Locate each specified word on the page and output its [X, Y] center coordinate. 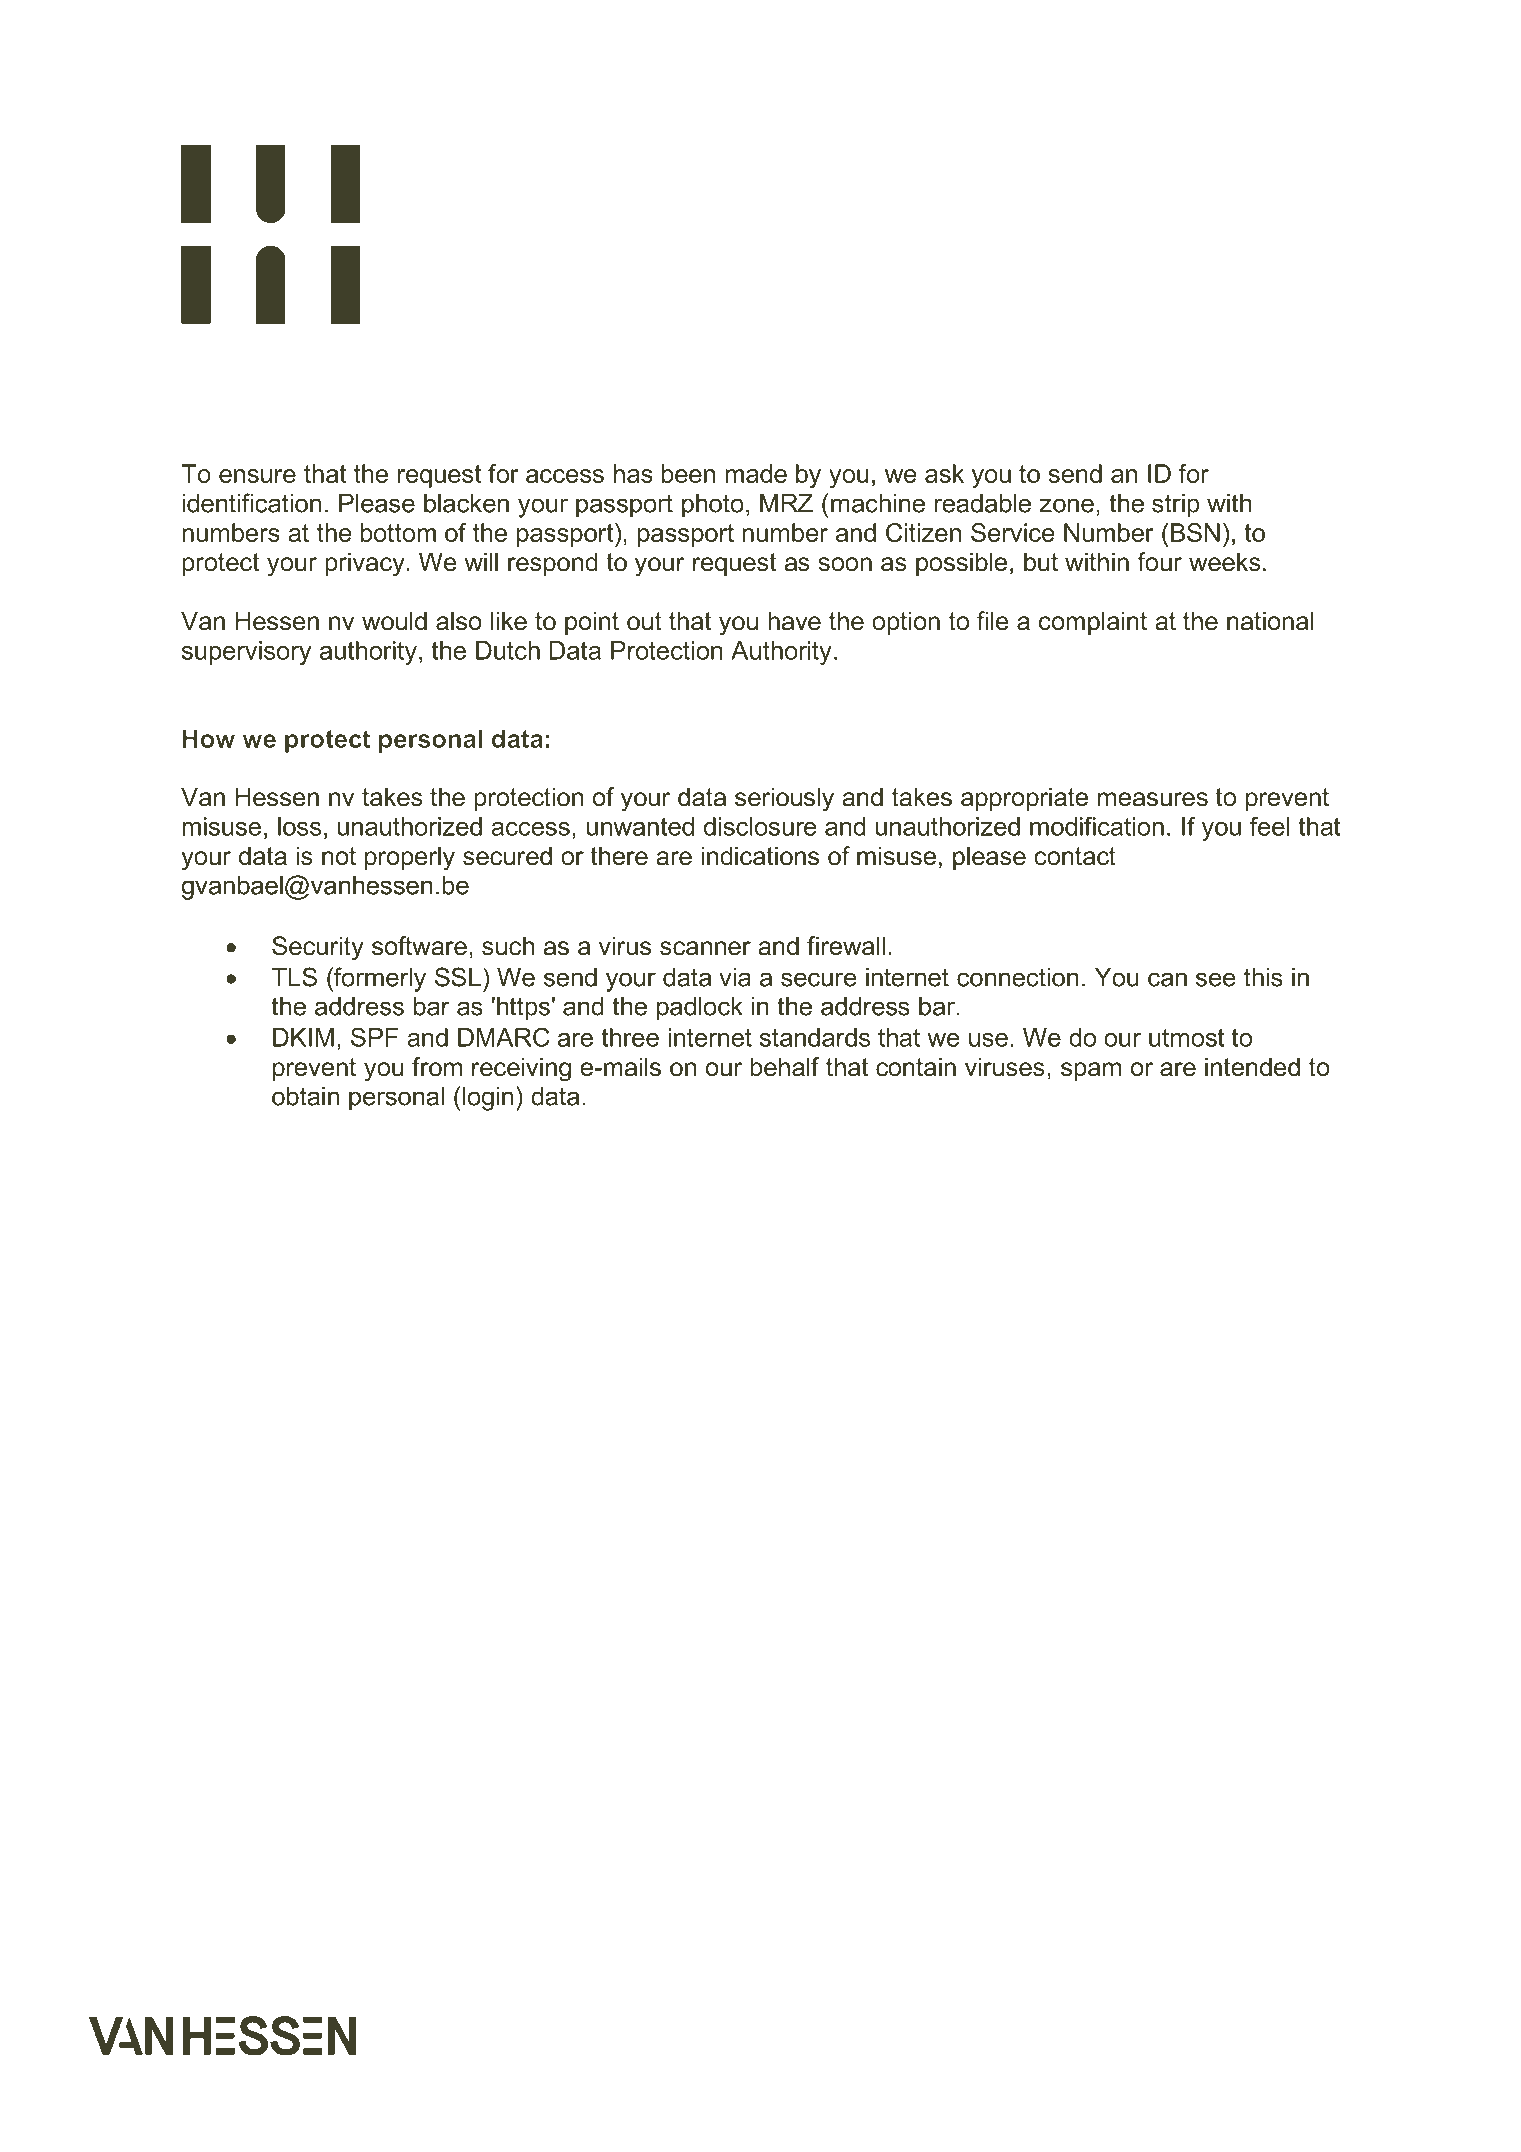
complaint [1093, 623]
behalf [784, 1067]
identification [251, 503]
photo [713, 506]
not [339, 856]
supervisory [246, 653]
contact [1075, 856]
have [794, 621]
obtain [305, 1096]
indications [760, 856]
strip [1176, 506]
